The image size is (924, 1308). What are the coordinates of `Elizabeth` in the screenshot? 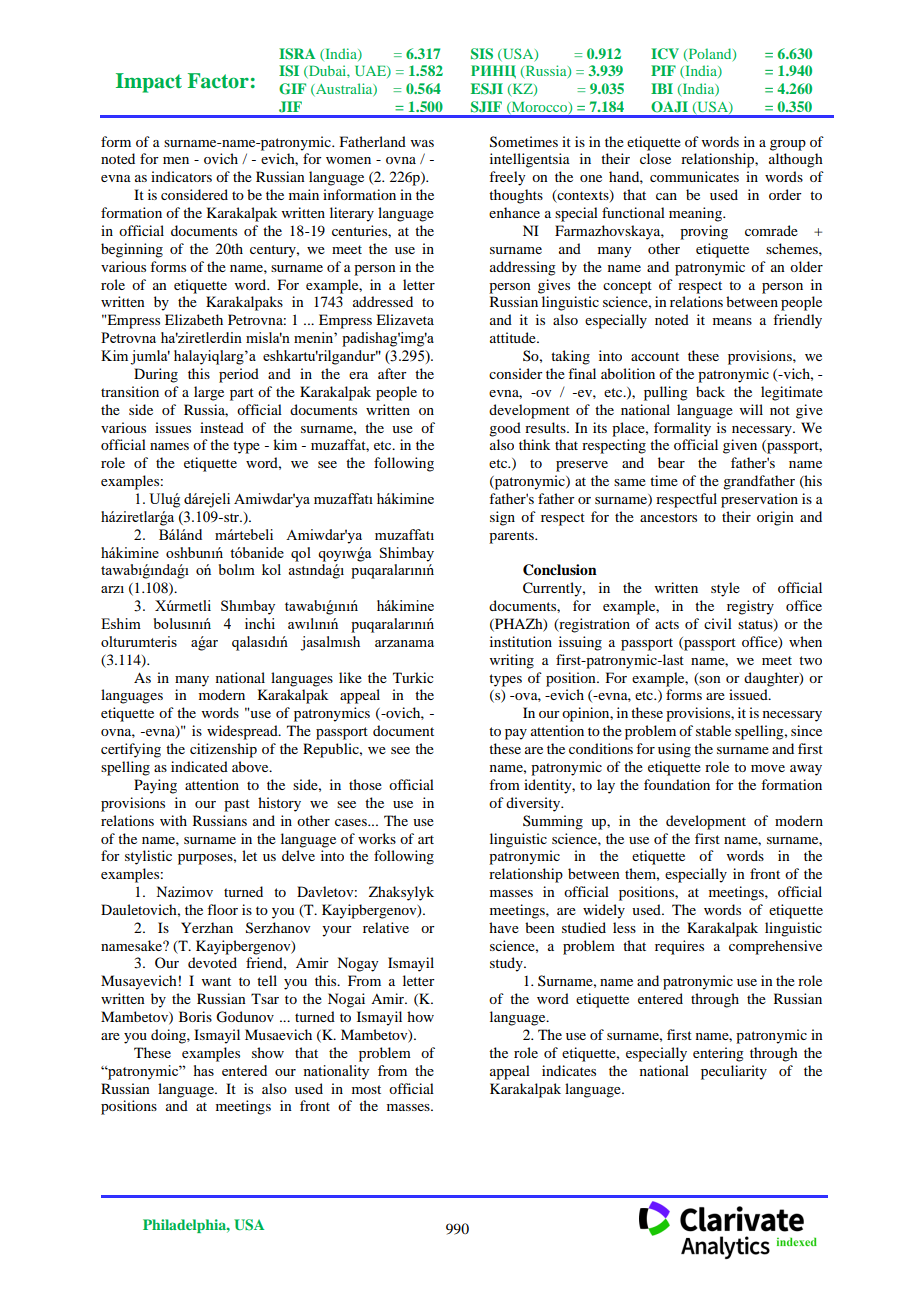 It's located at (194, 319).
